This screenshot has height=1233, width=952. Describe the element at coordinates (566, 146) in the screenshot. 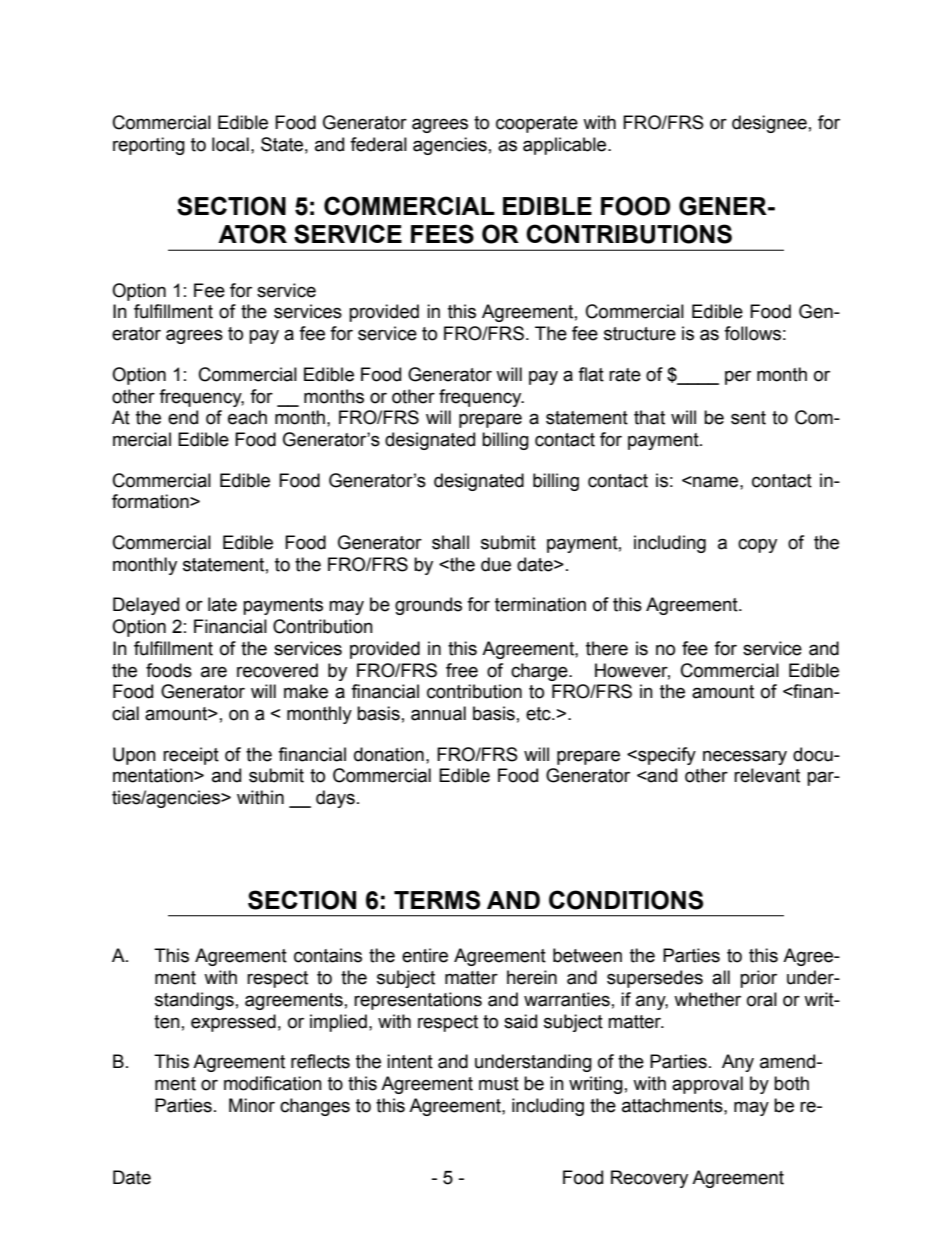

I see `applicable` at that location.
